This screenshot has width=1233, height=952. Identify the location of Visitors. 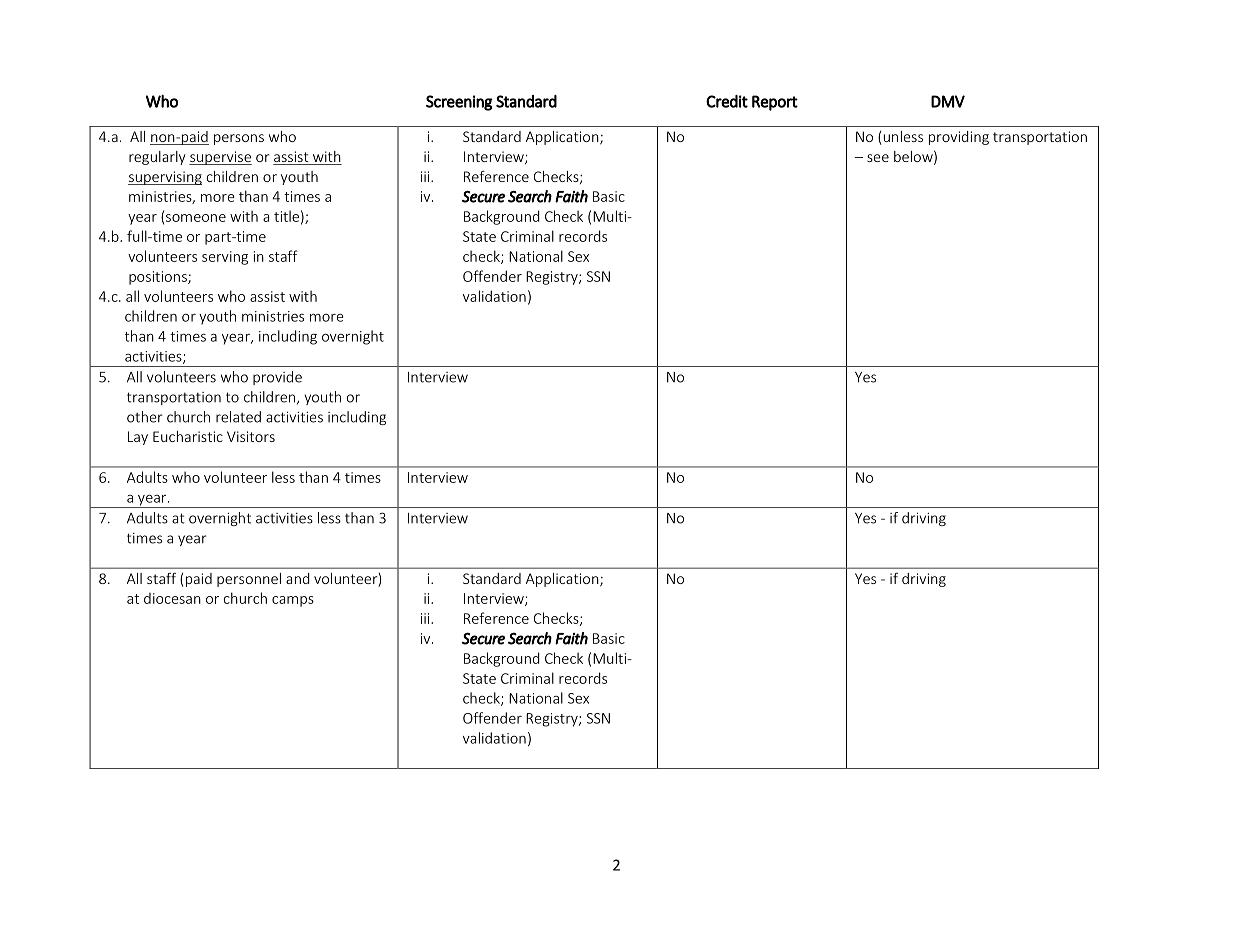
(251, 436).
